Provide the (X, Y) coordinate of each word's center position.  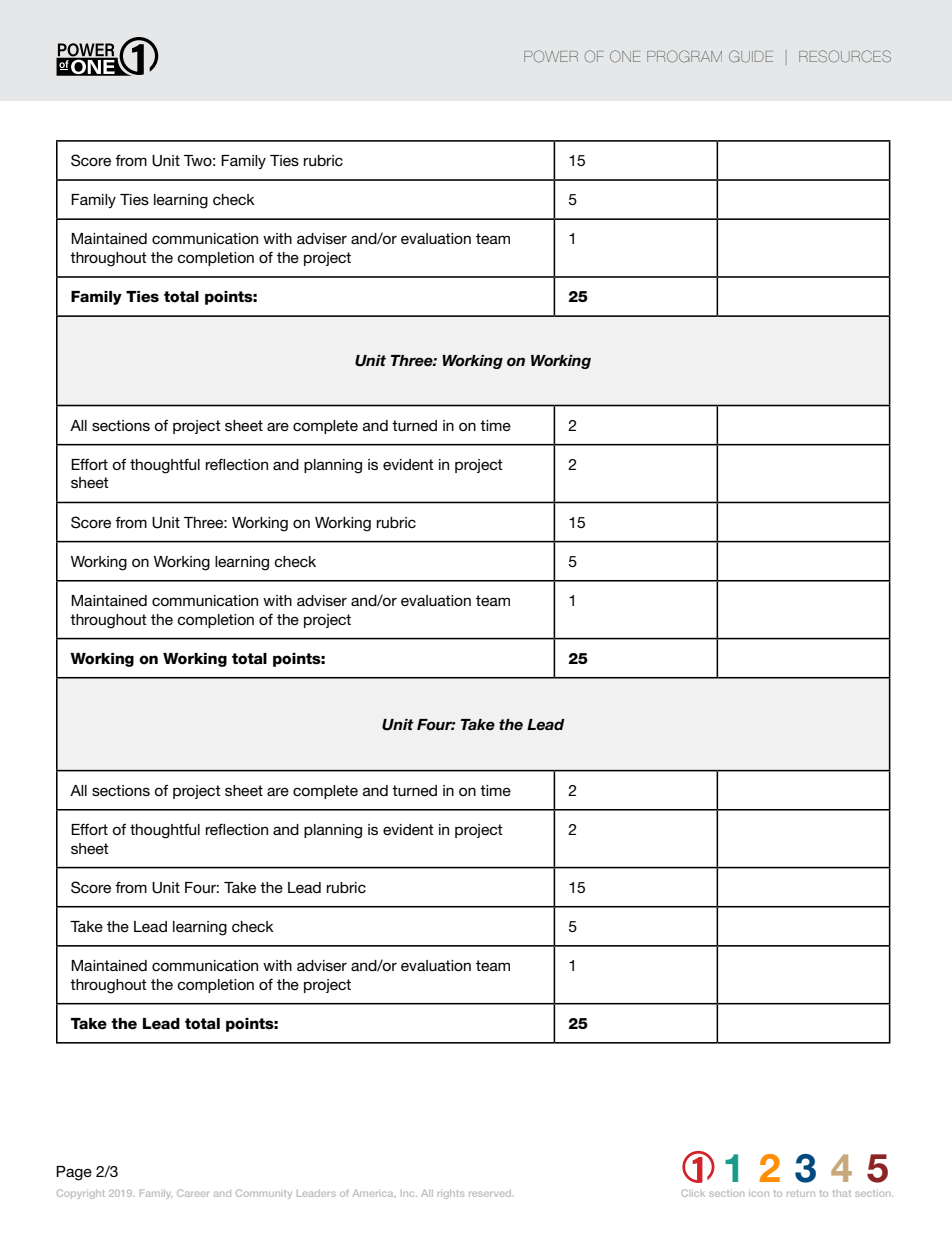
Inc (409, 1193)
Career (193, 1193)
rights (451, 1194)
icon (759, 1194)
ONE (625, 56)
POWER (551, 56)
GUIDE (751, 56)
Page (74, 1173)
